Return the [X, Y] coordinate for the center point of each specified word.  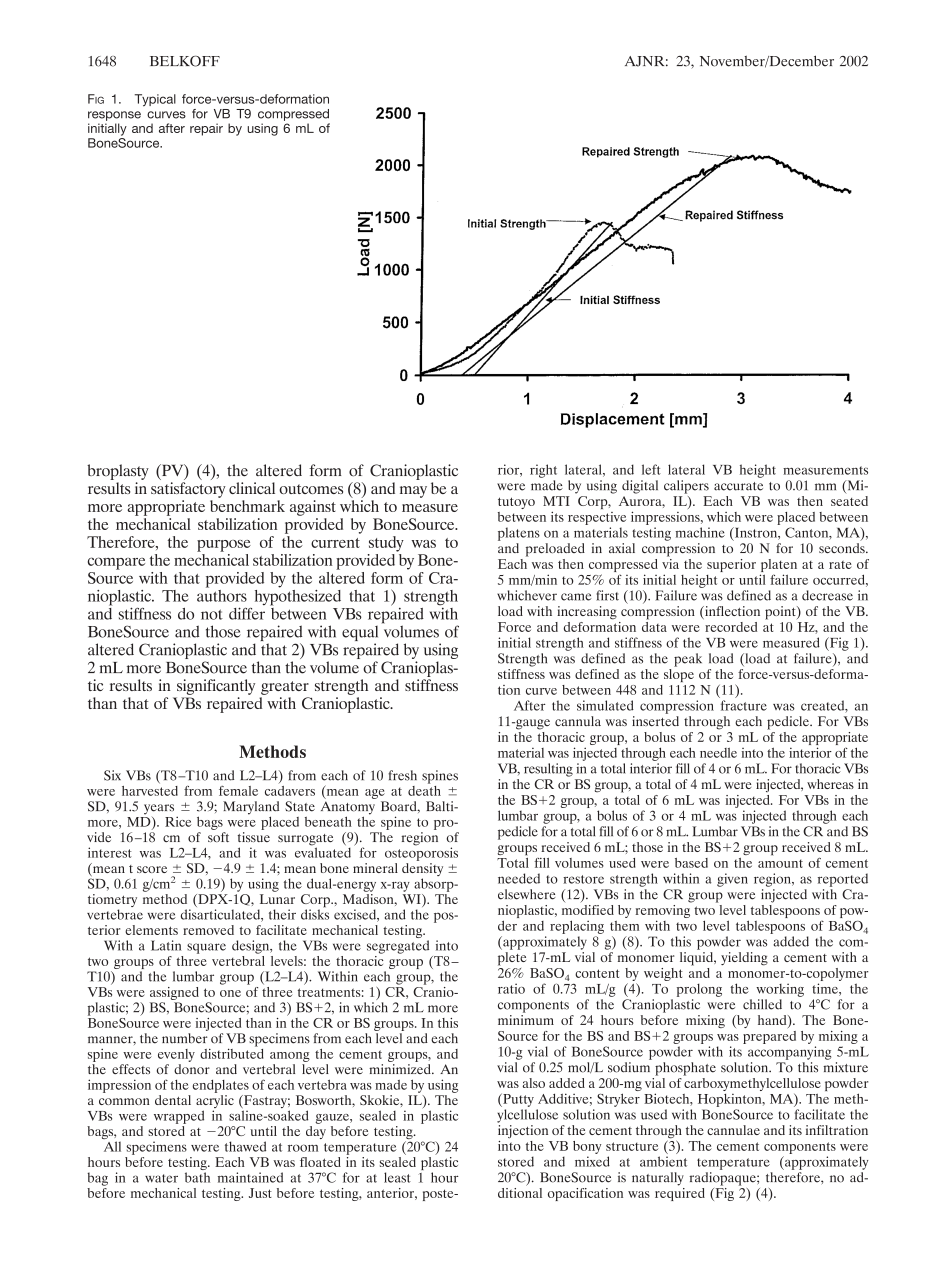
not [212, 614]
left [651, 469]
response [114, 116]
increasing [587, 613]
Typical [155, 100]
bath [197, 1177]
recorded [731, 627]
